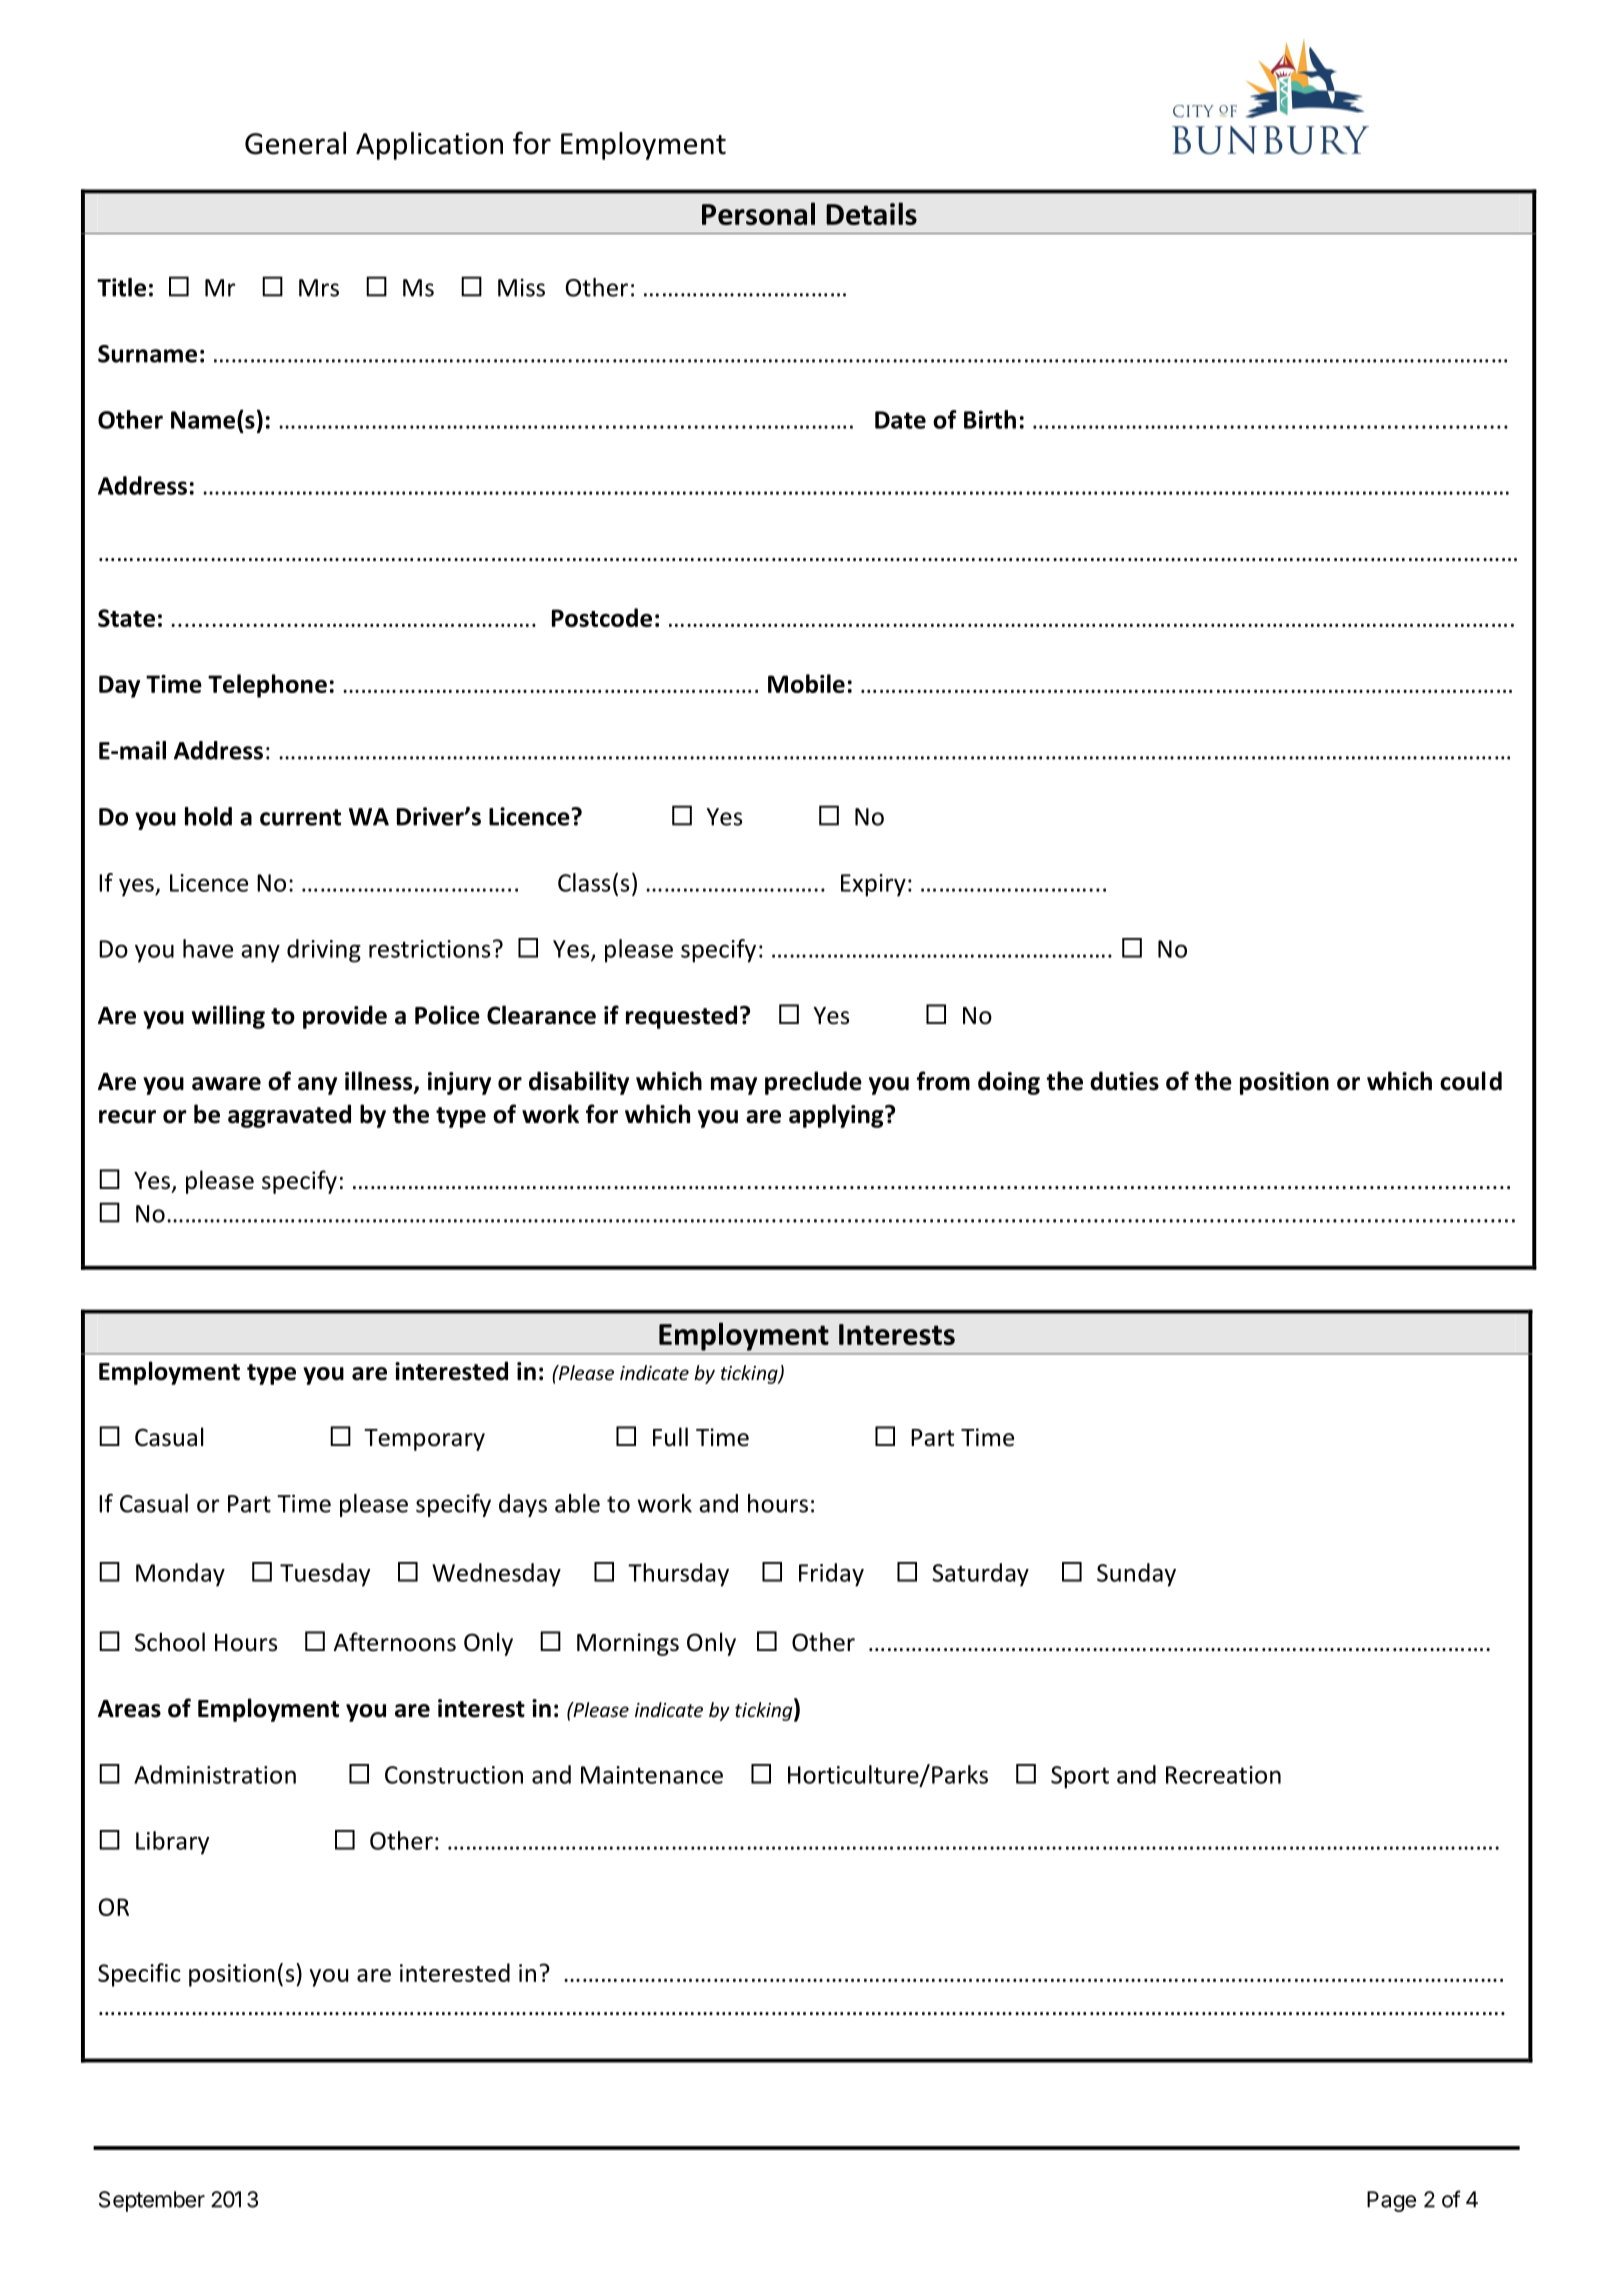  Describe the element at coordinates (289, 1116) in the screenshot. I see `aggravated` at that location.
